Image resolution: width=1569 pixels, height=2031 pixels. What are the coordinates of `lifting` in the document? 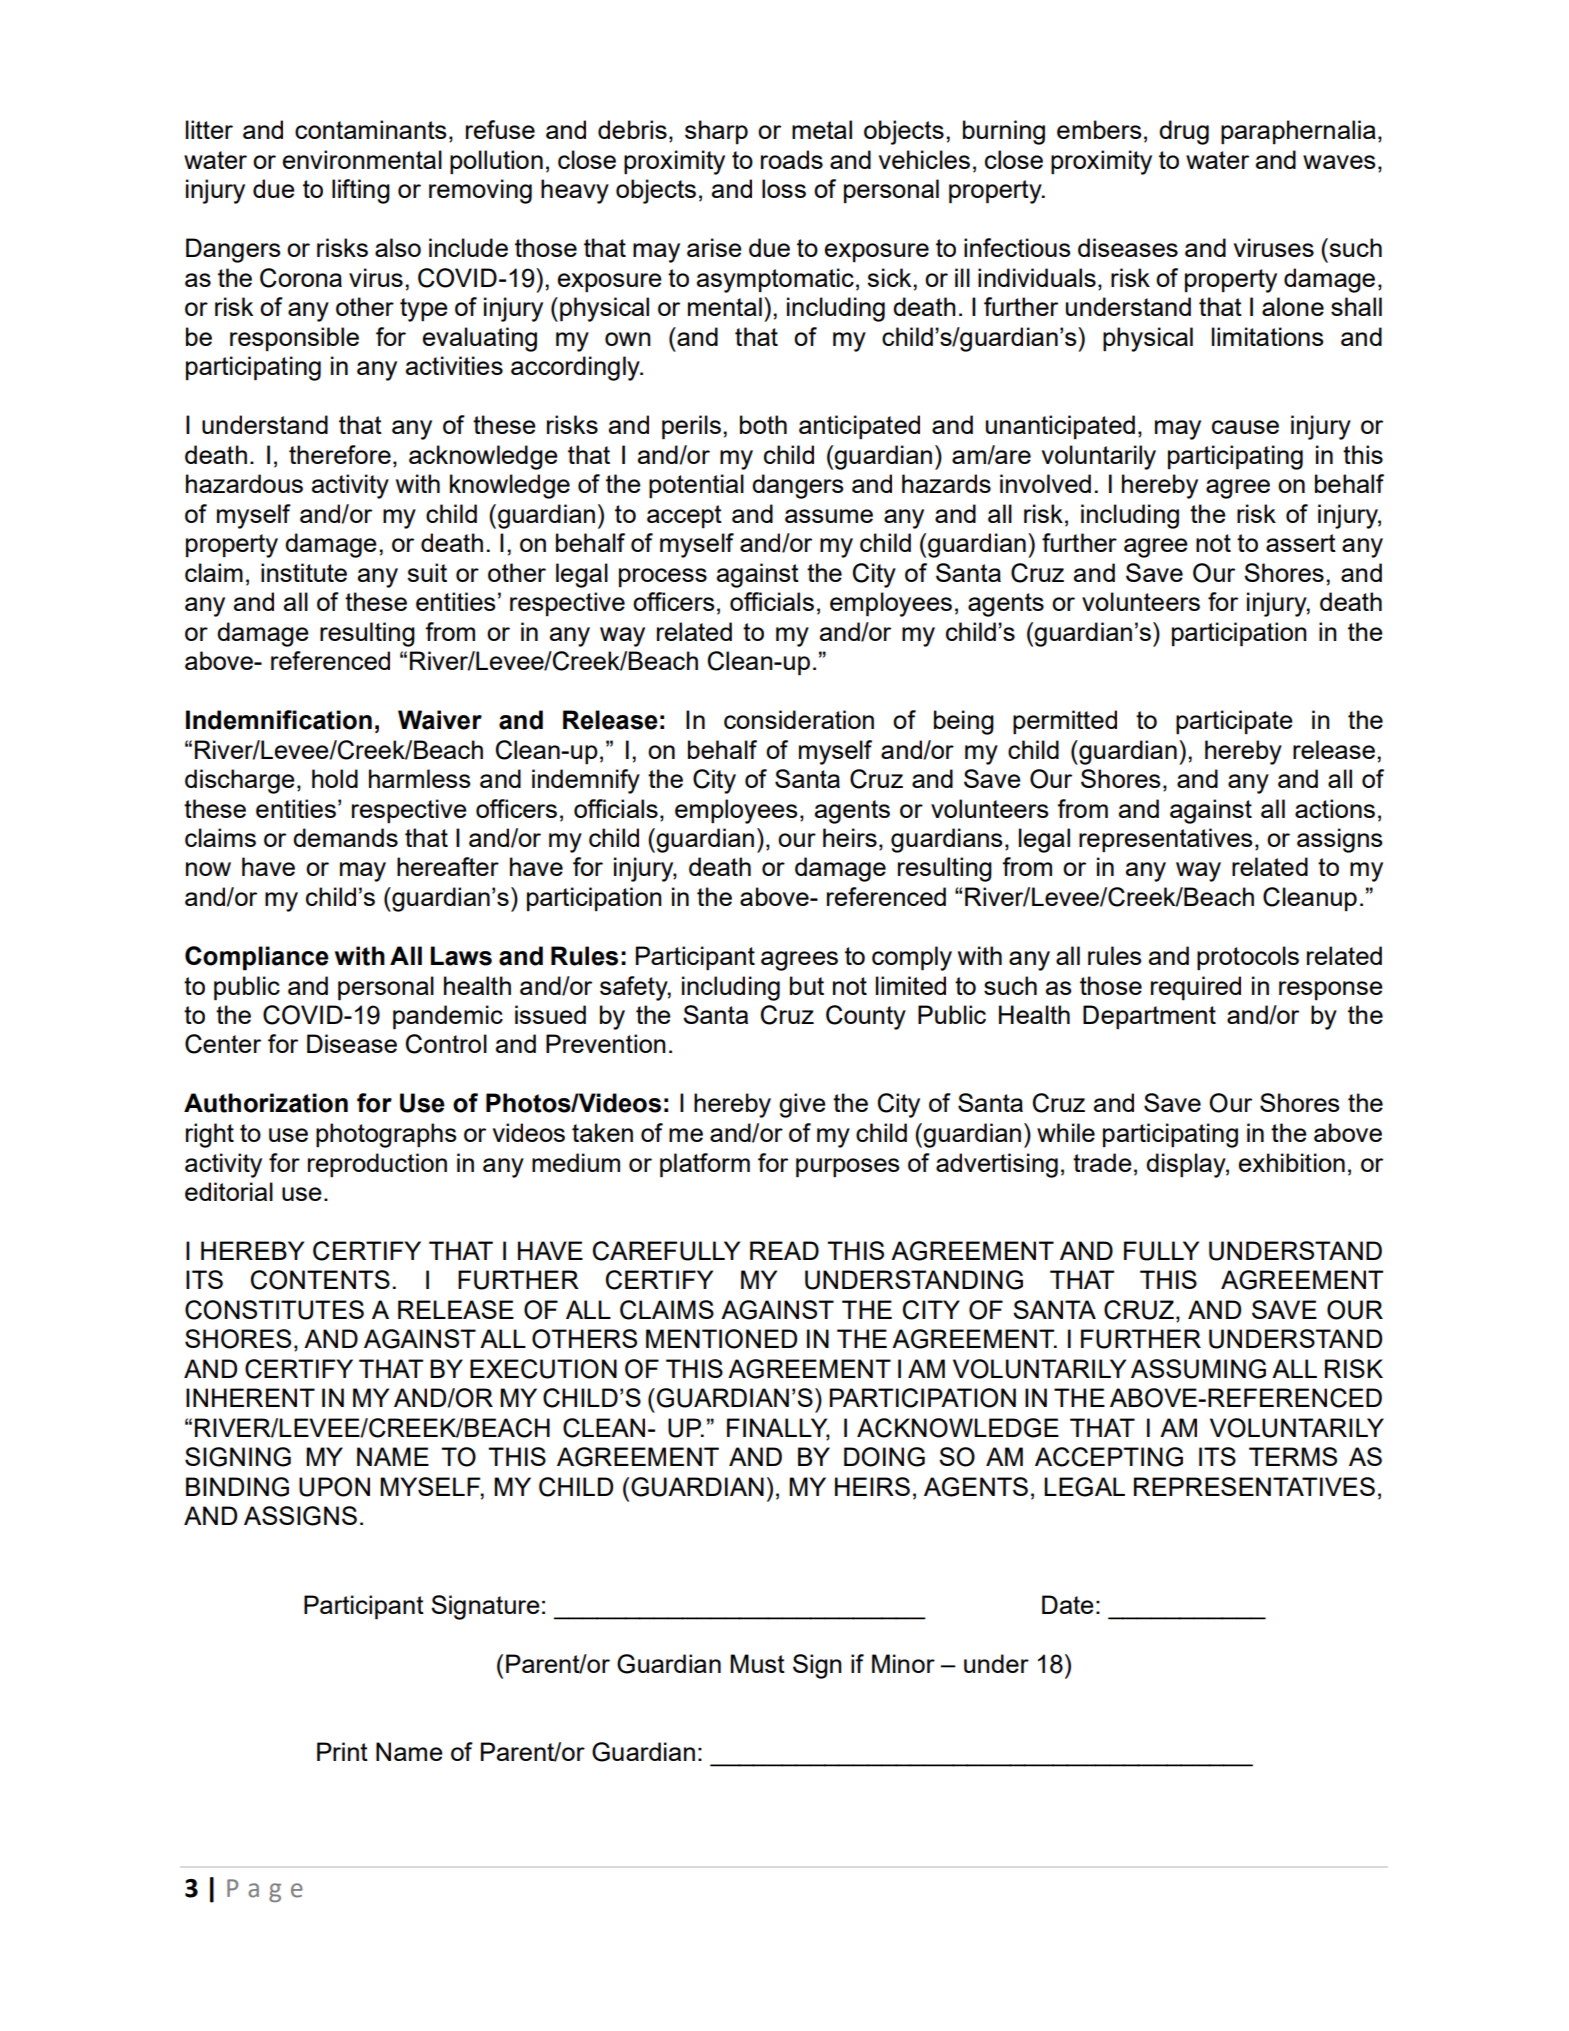 It's located at (361, 191).
